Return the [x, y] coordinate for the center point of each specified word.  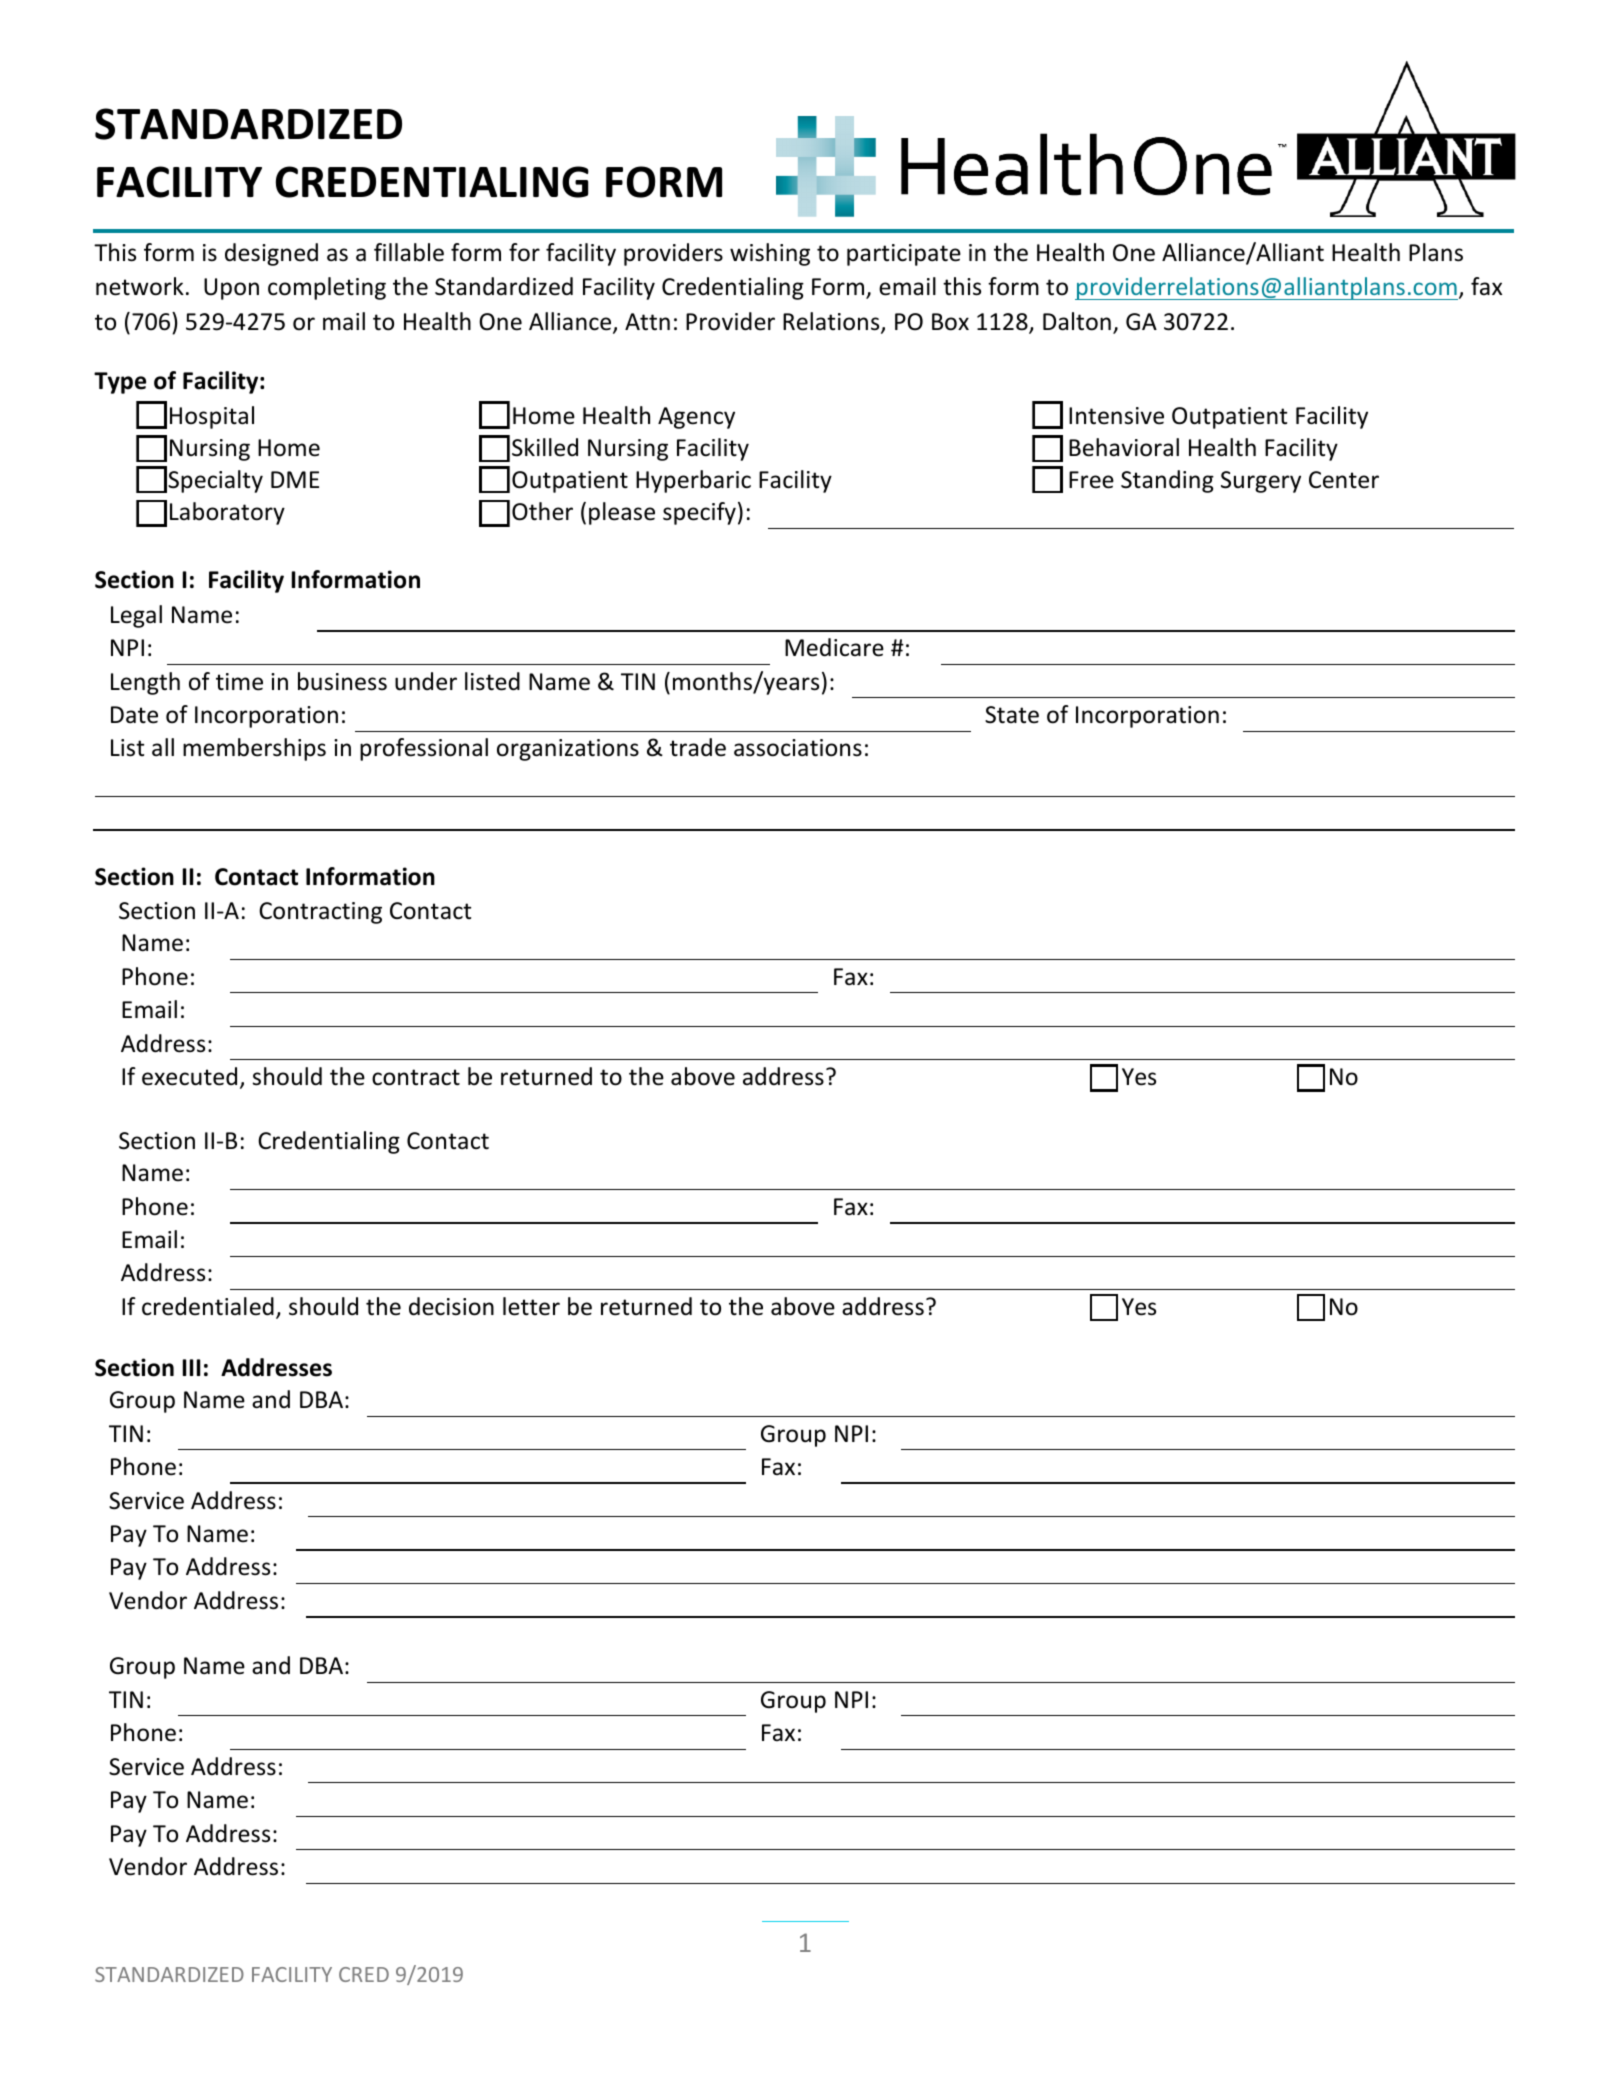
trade [698, 747]
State [1012, 715]
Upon [231, 289]
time [239, 682]
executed [189, 1076]
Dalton [1077, 321]
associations [798, 748]
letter [531, 1306]
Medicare [834, 647]
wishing [770, 254]
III [191, 1367]
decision [451, 1306]
